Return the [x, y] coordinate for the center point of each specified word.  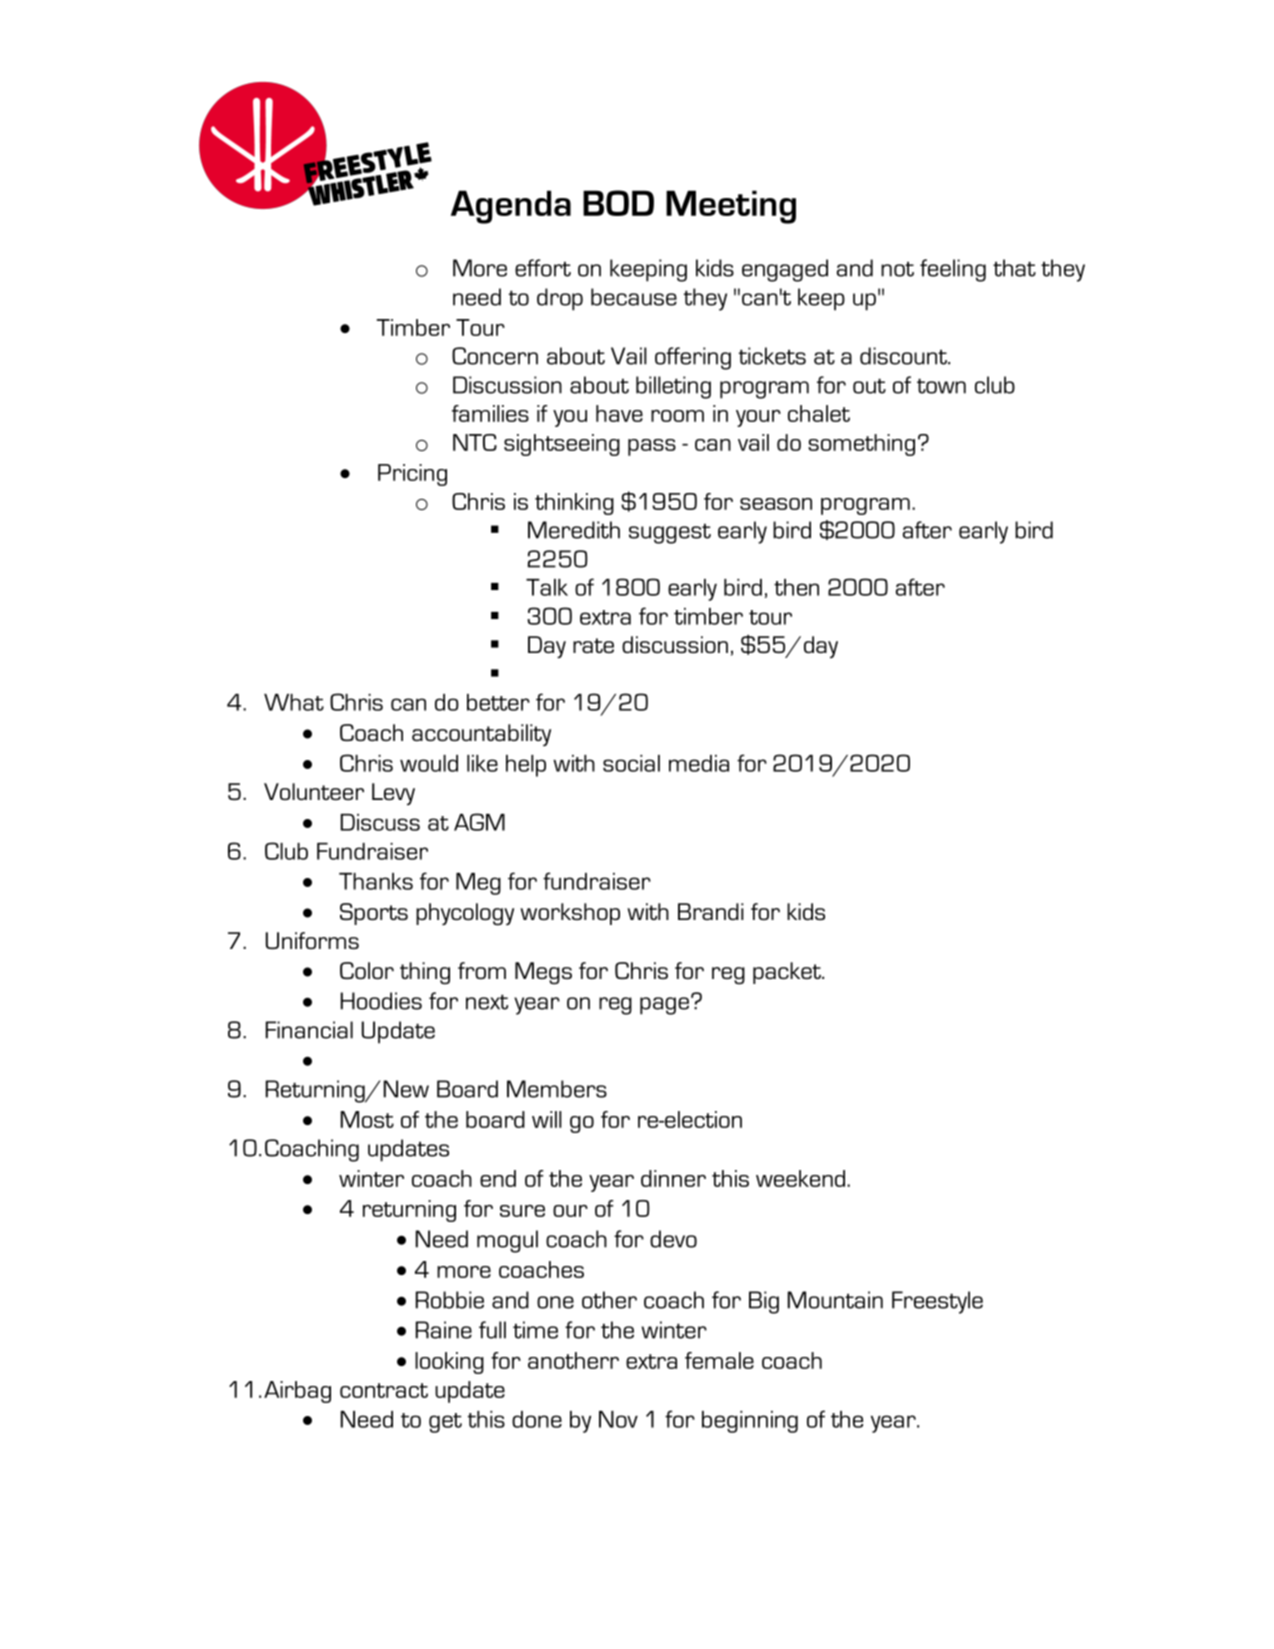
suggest [670, 533]
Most [367, 1119]
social [631, 763]
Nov [618, 1419]
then [796, 587]
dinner [673, 1178]
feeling [953, 270]
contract [384, 1390]
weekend [802, 1178]
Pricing [412, 475]
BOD [618, 203]
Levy [393, 794]
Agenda [511, 207]
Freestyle [937, 1302]
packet [788, 973]
